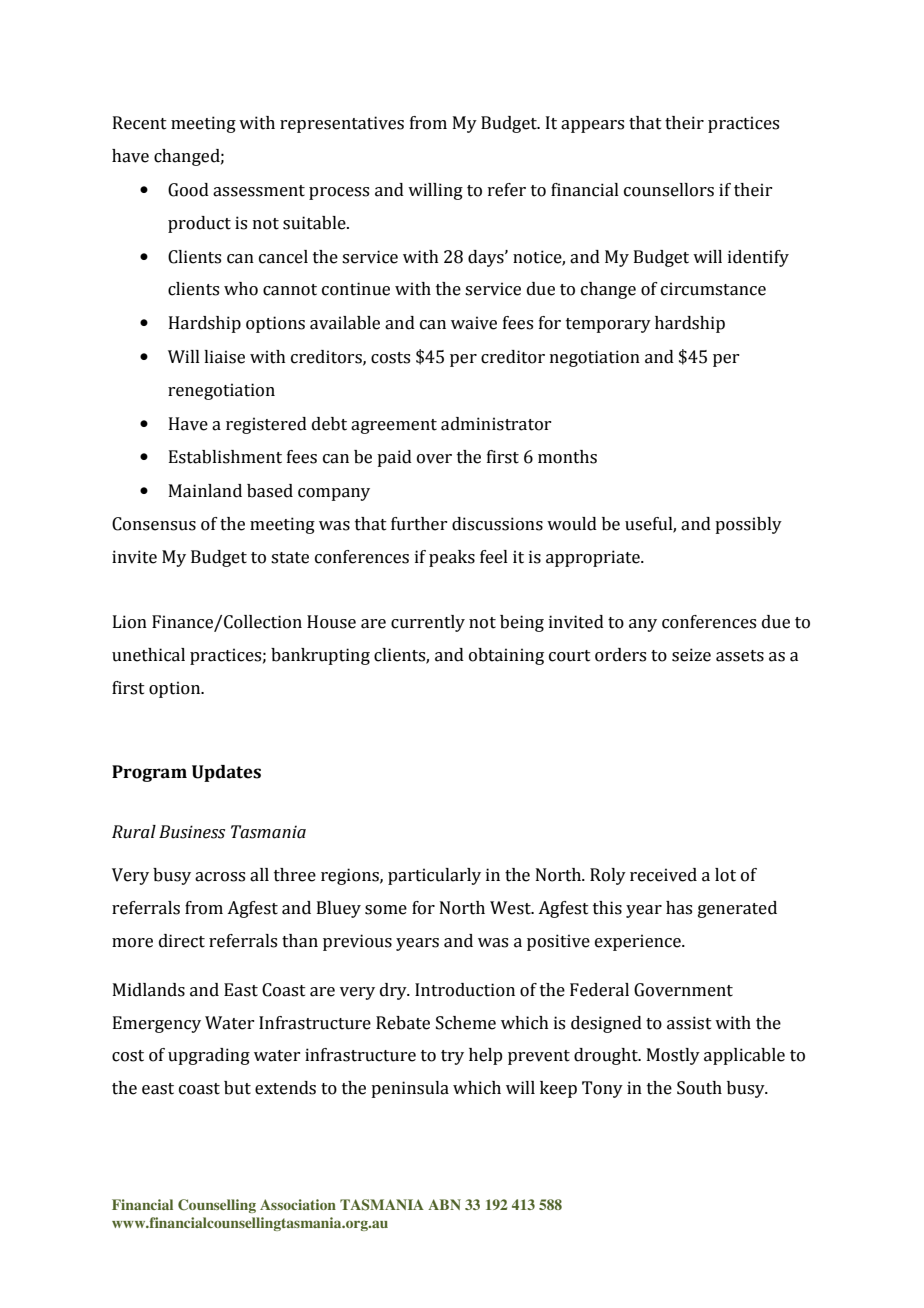 The height and width of the document is (1308, 924). I want to click on representatives, so click(342, 124).
